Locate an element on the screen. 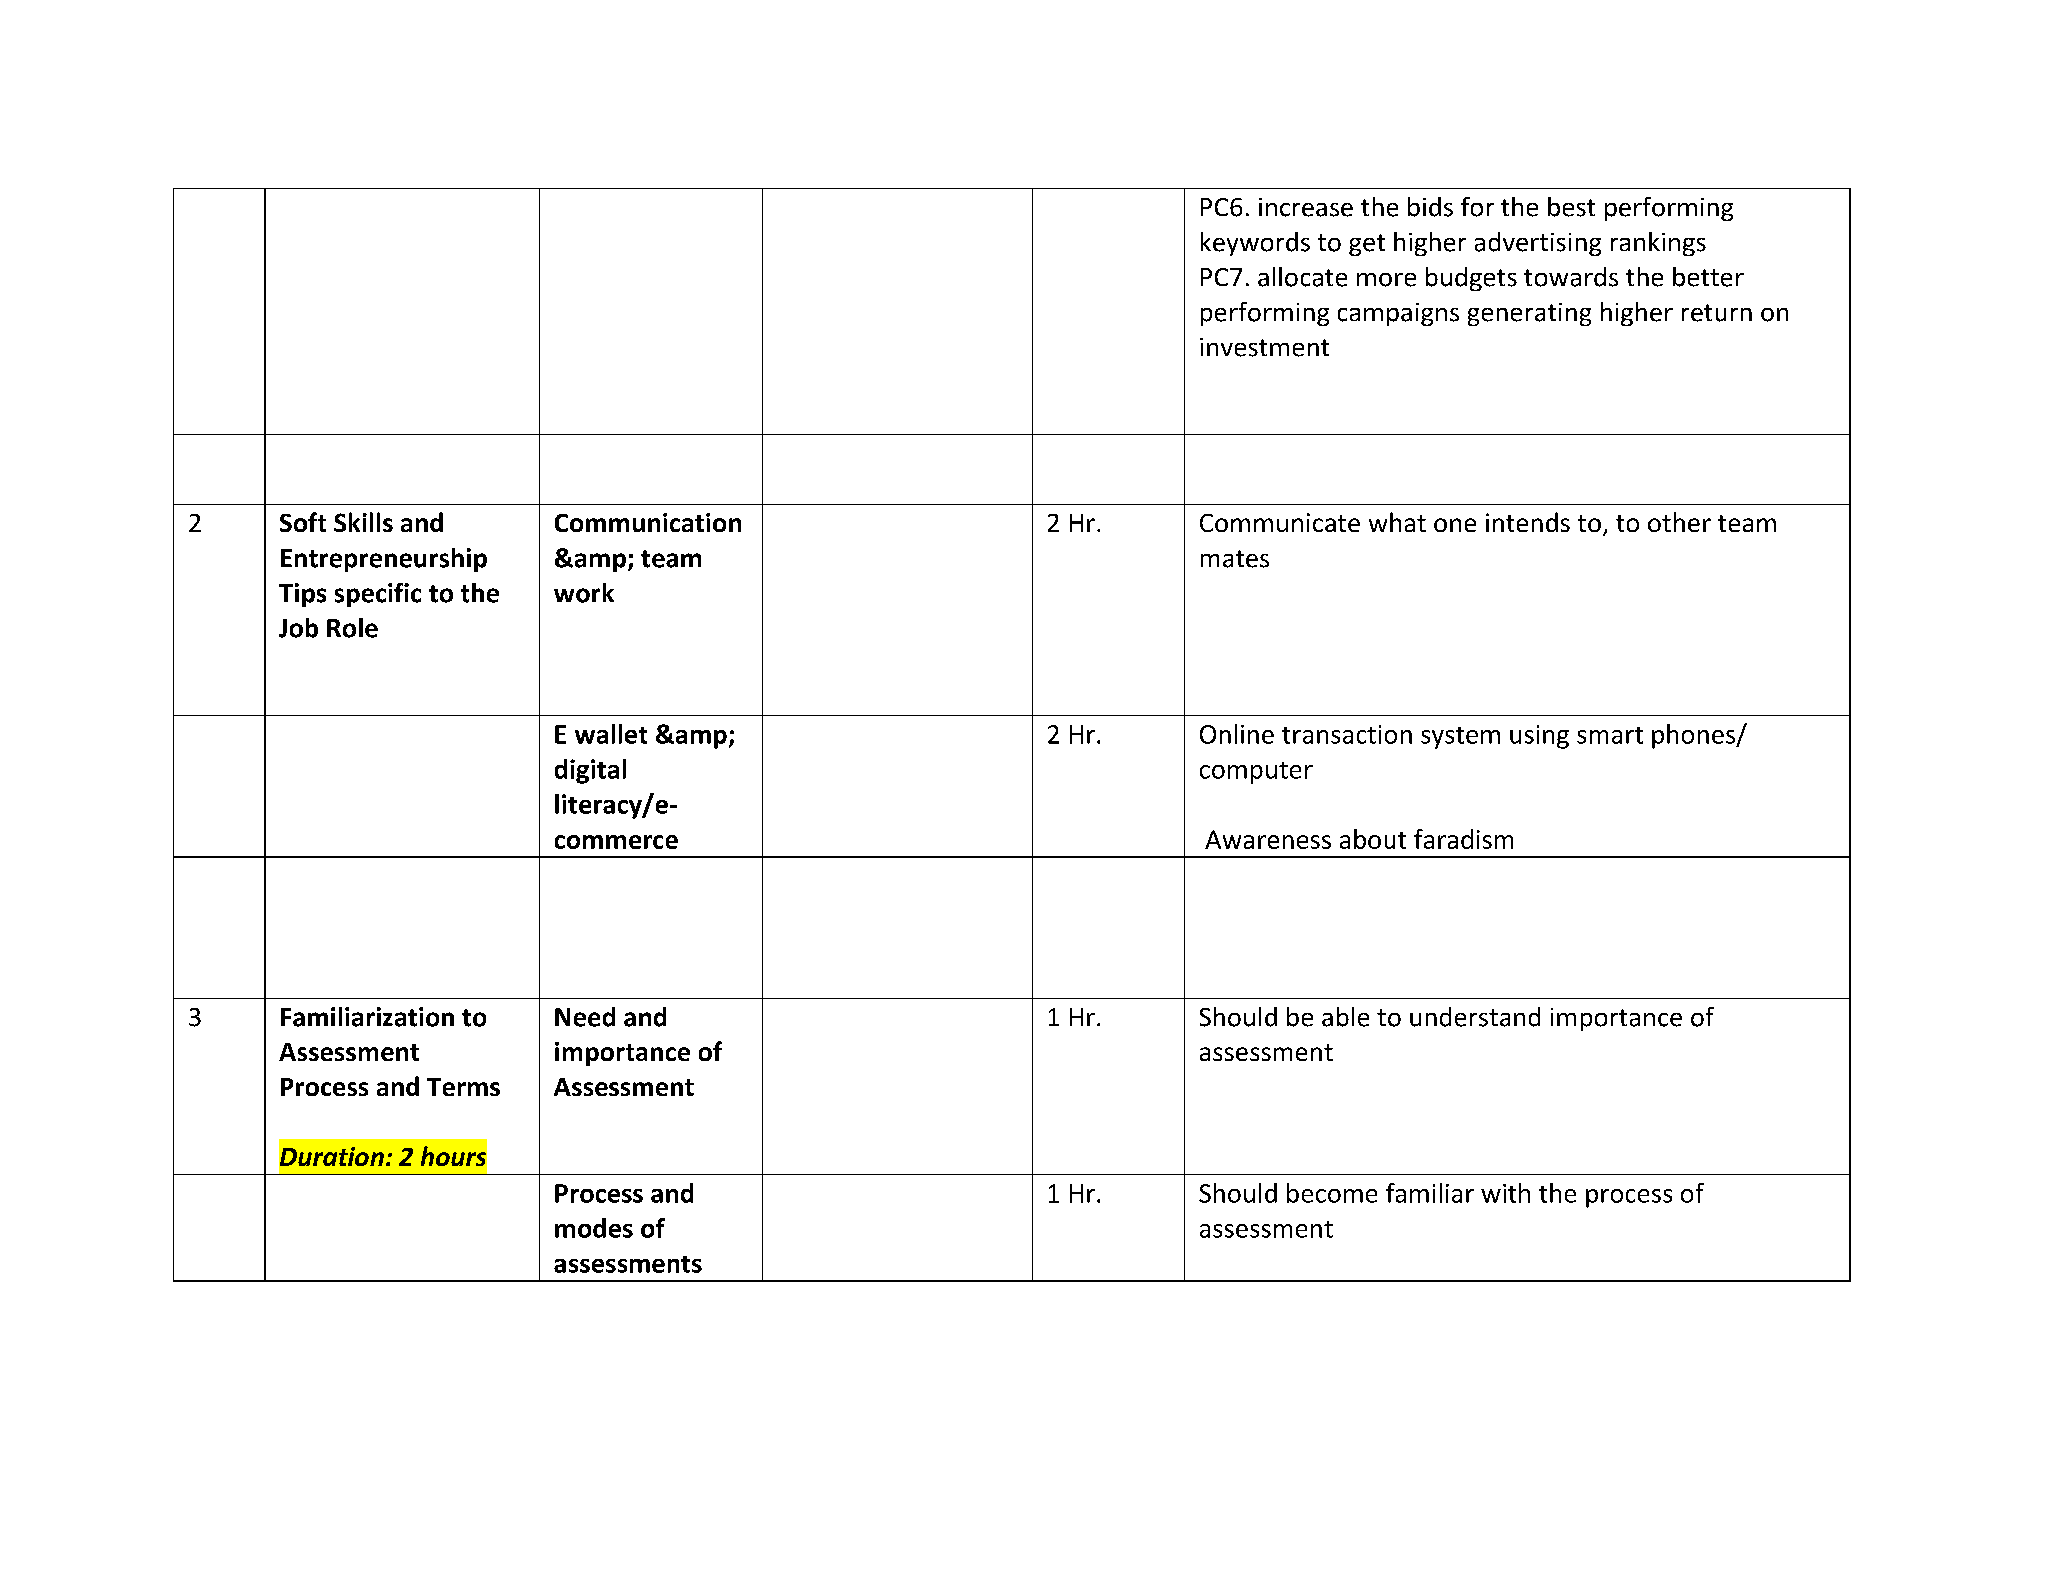 The width and height of the screenshot is (2064, 1595). digital is located at coordinates (590, 771).
